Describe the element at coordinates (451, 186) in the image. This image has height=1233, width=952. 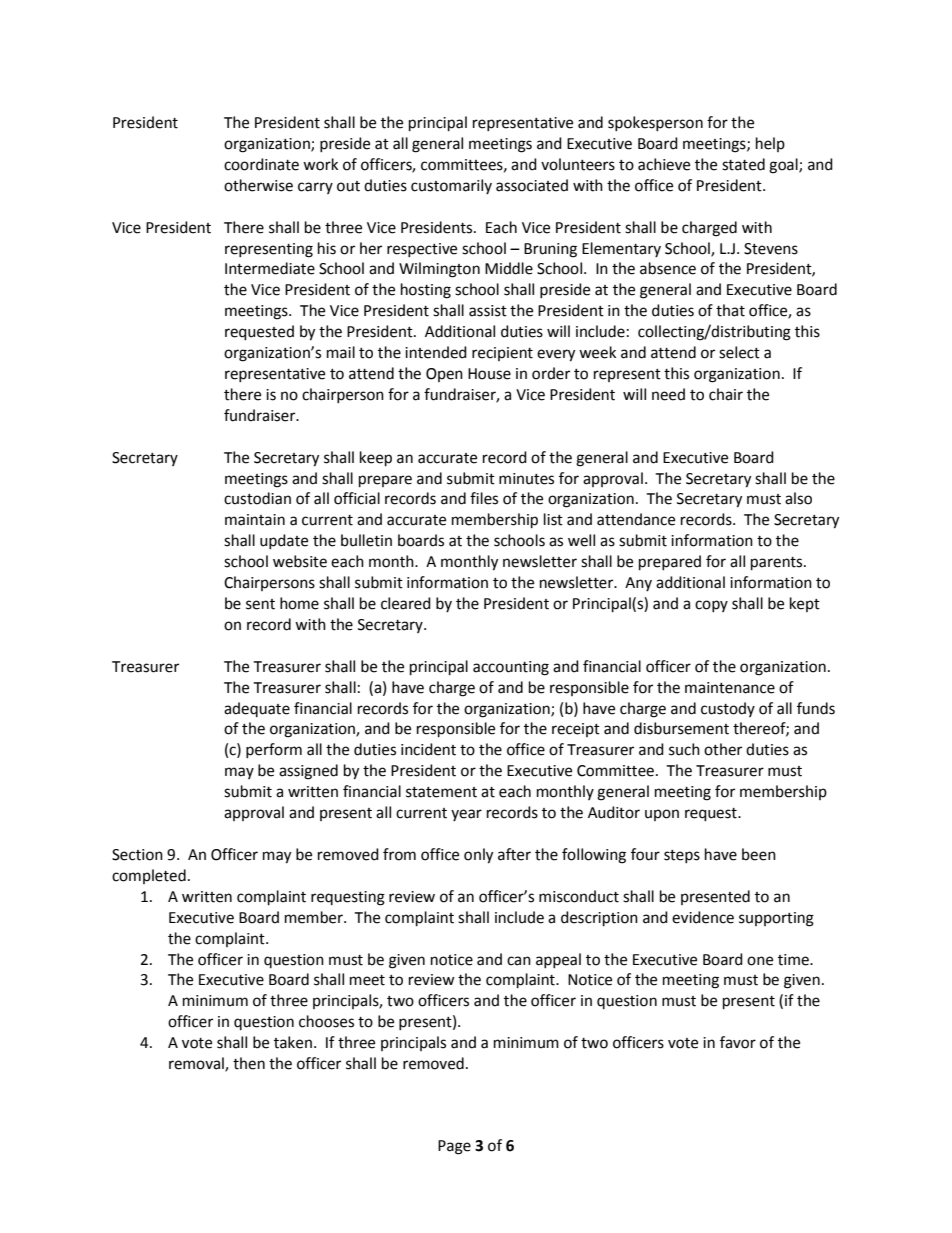
I see `customarily` at that location.
